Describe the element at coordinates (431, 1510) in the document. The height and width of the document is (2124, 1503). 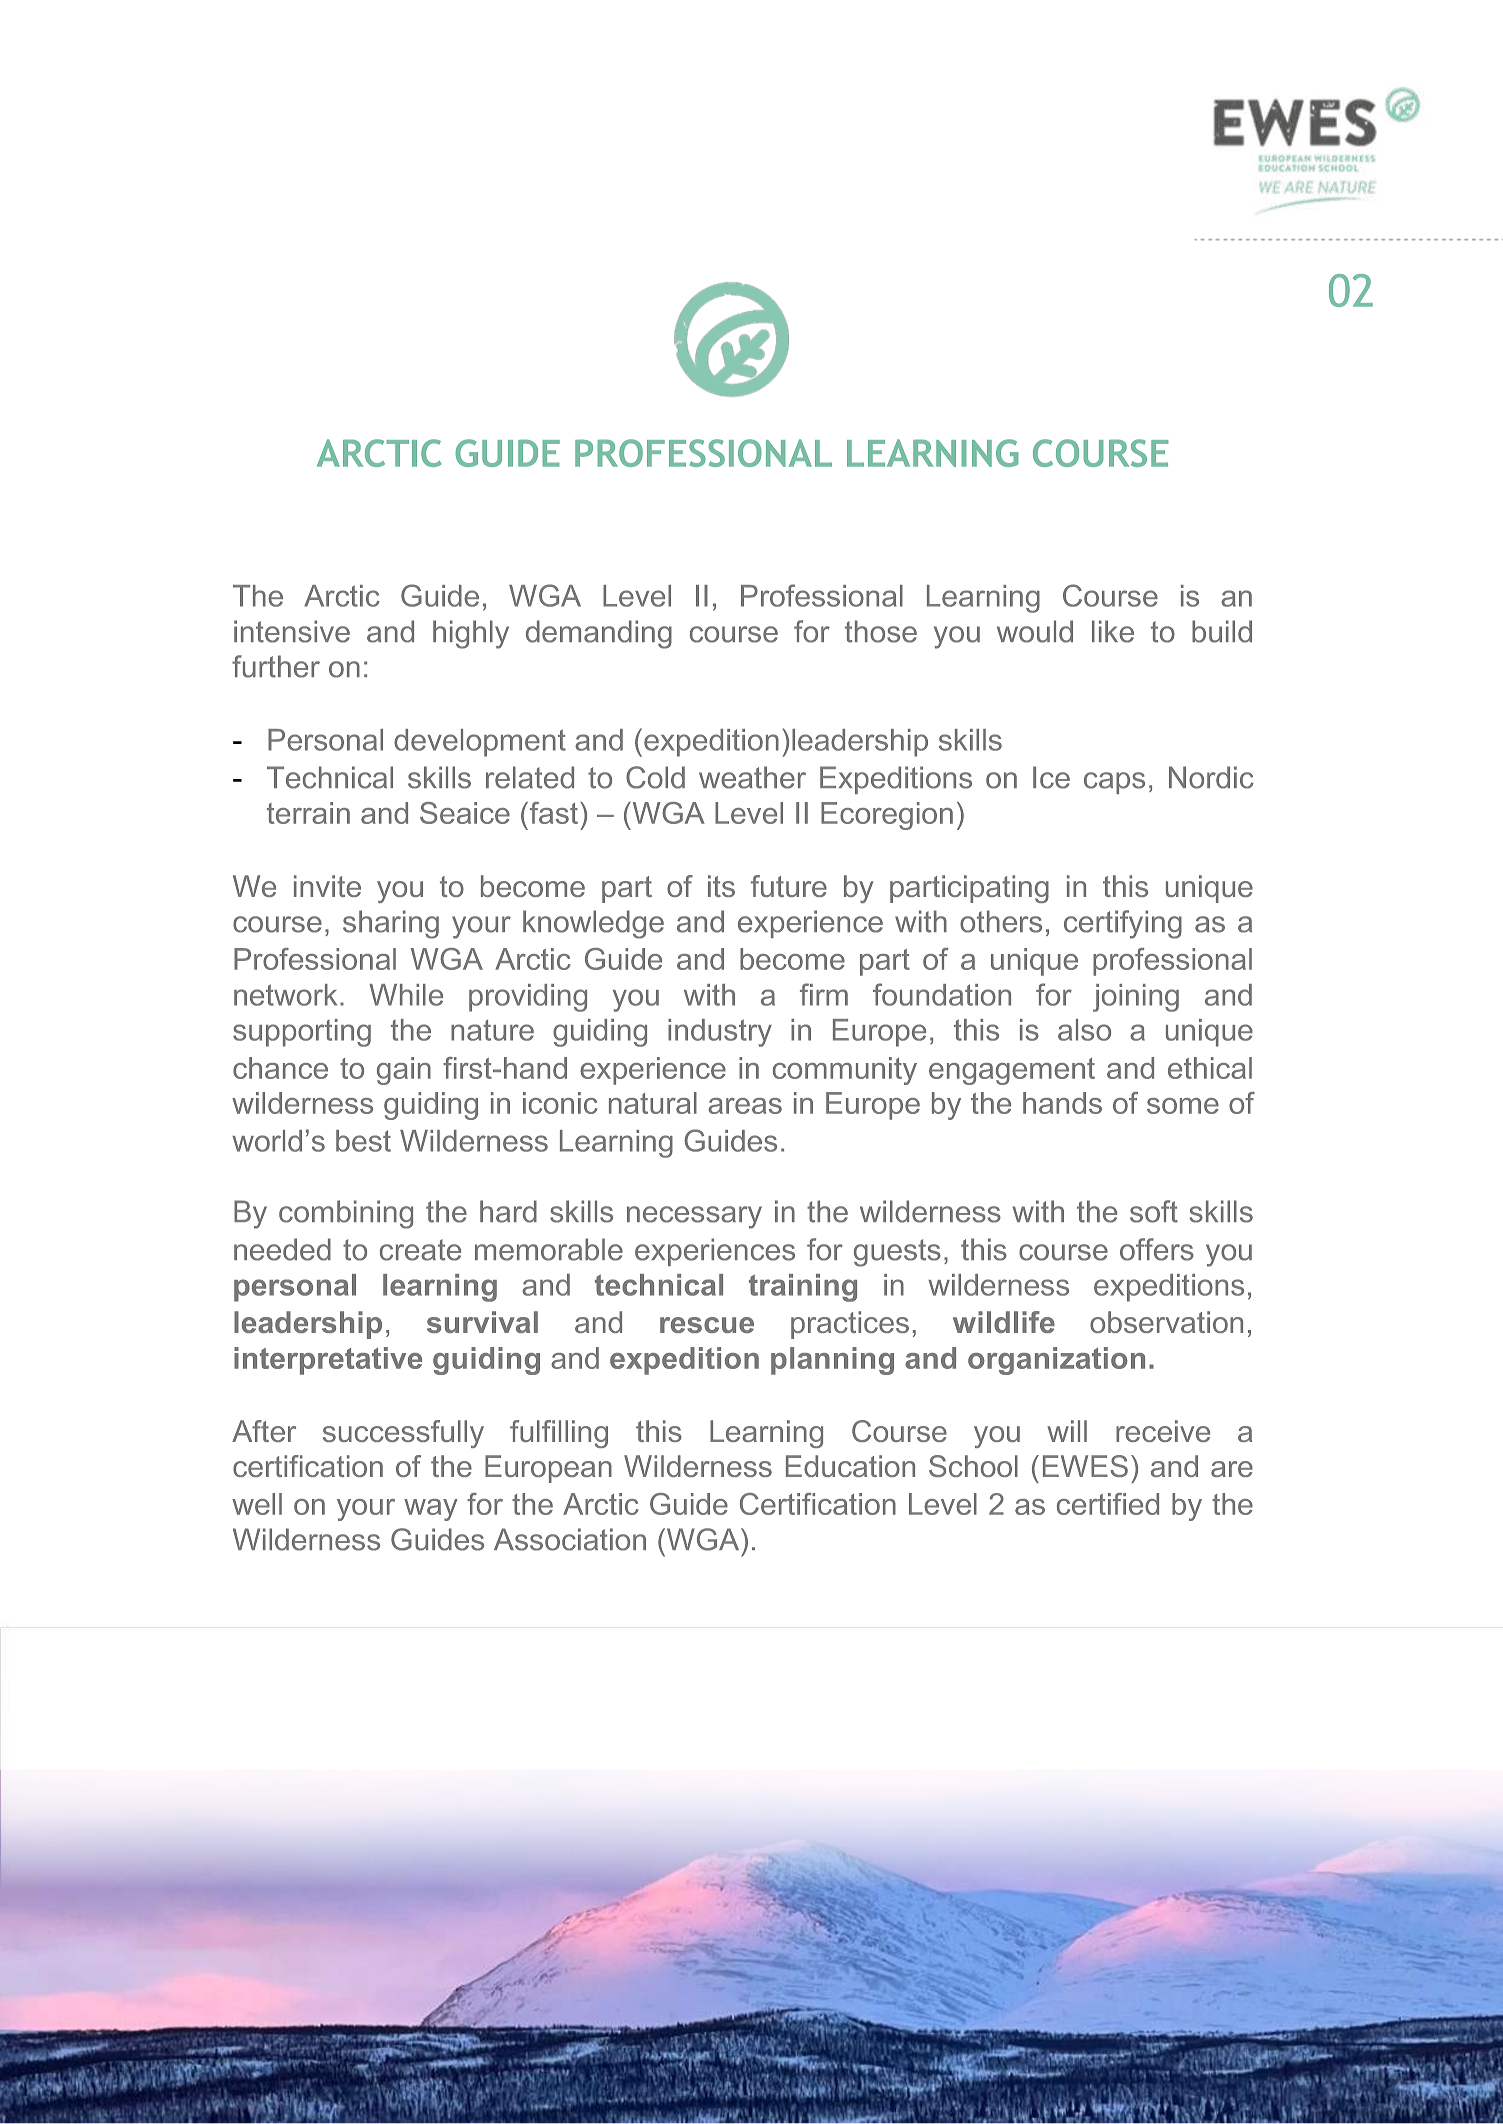
I see `way` at that location.
